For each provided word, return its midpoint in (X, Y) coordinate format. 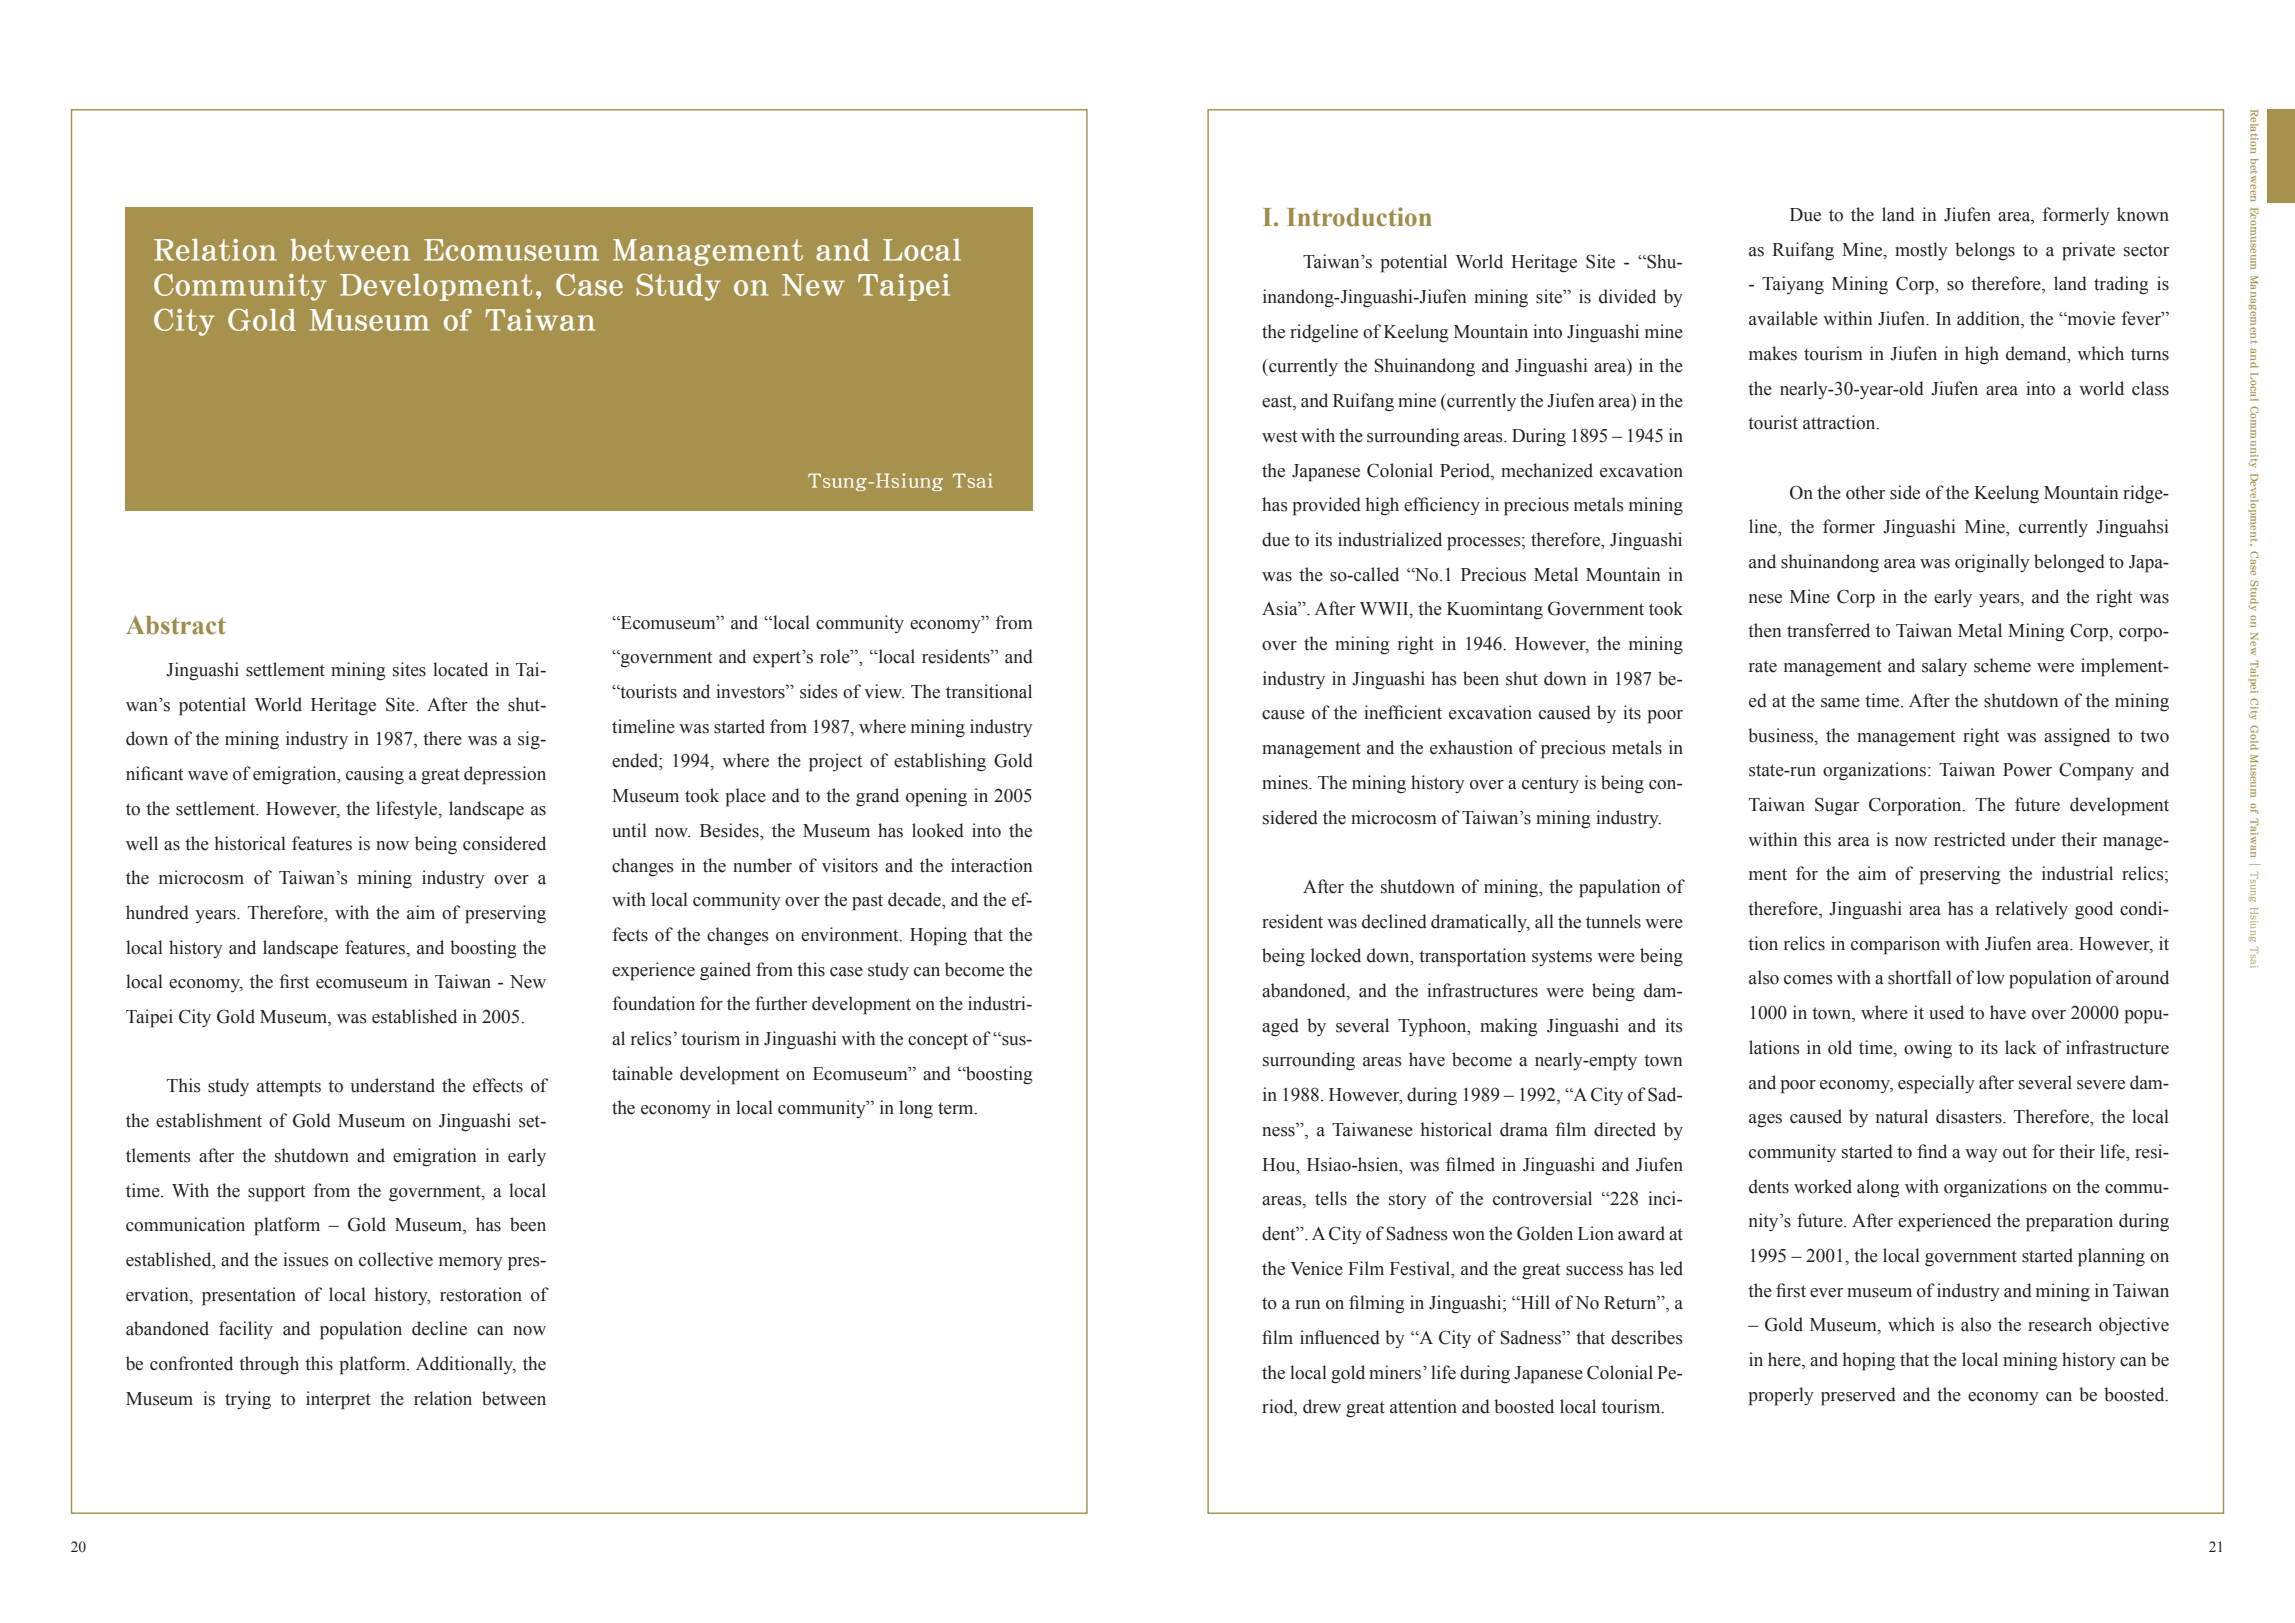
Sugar (1837, 806)
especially (1936, 1084)
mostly (1921, 251)
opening (936, 797)
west (1279, 436)
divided (1627, 296)
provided (1327, 506)
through (269, 1365)
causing (375, 775)
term (957, 1108)
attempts (289, 1088)
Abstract (176, 625)
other (1865, 492)
